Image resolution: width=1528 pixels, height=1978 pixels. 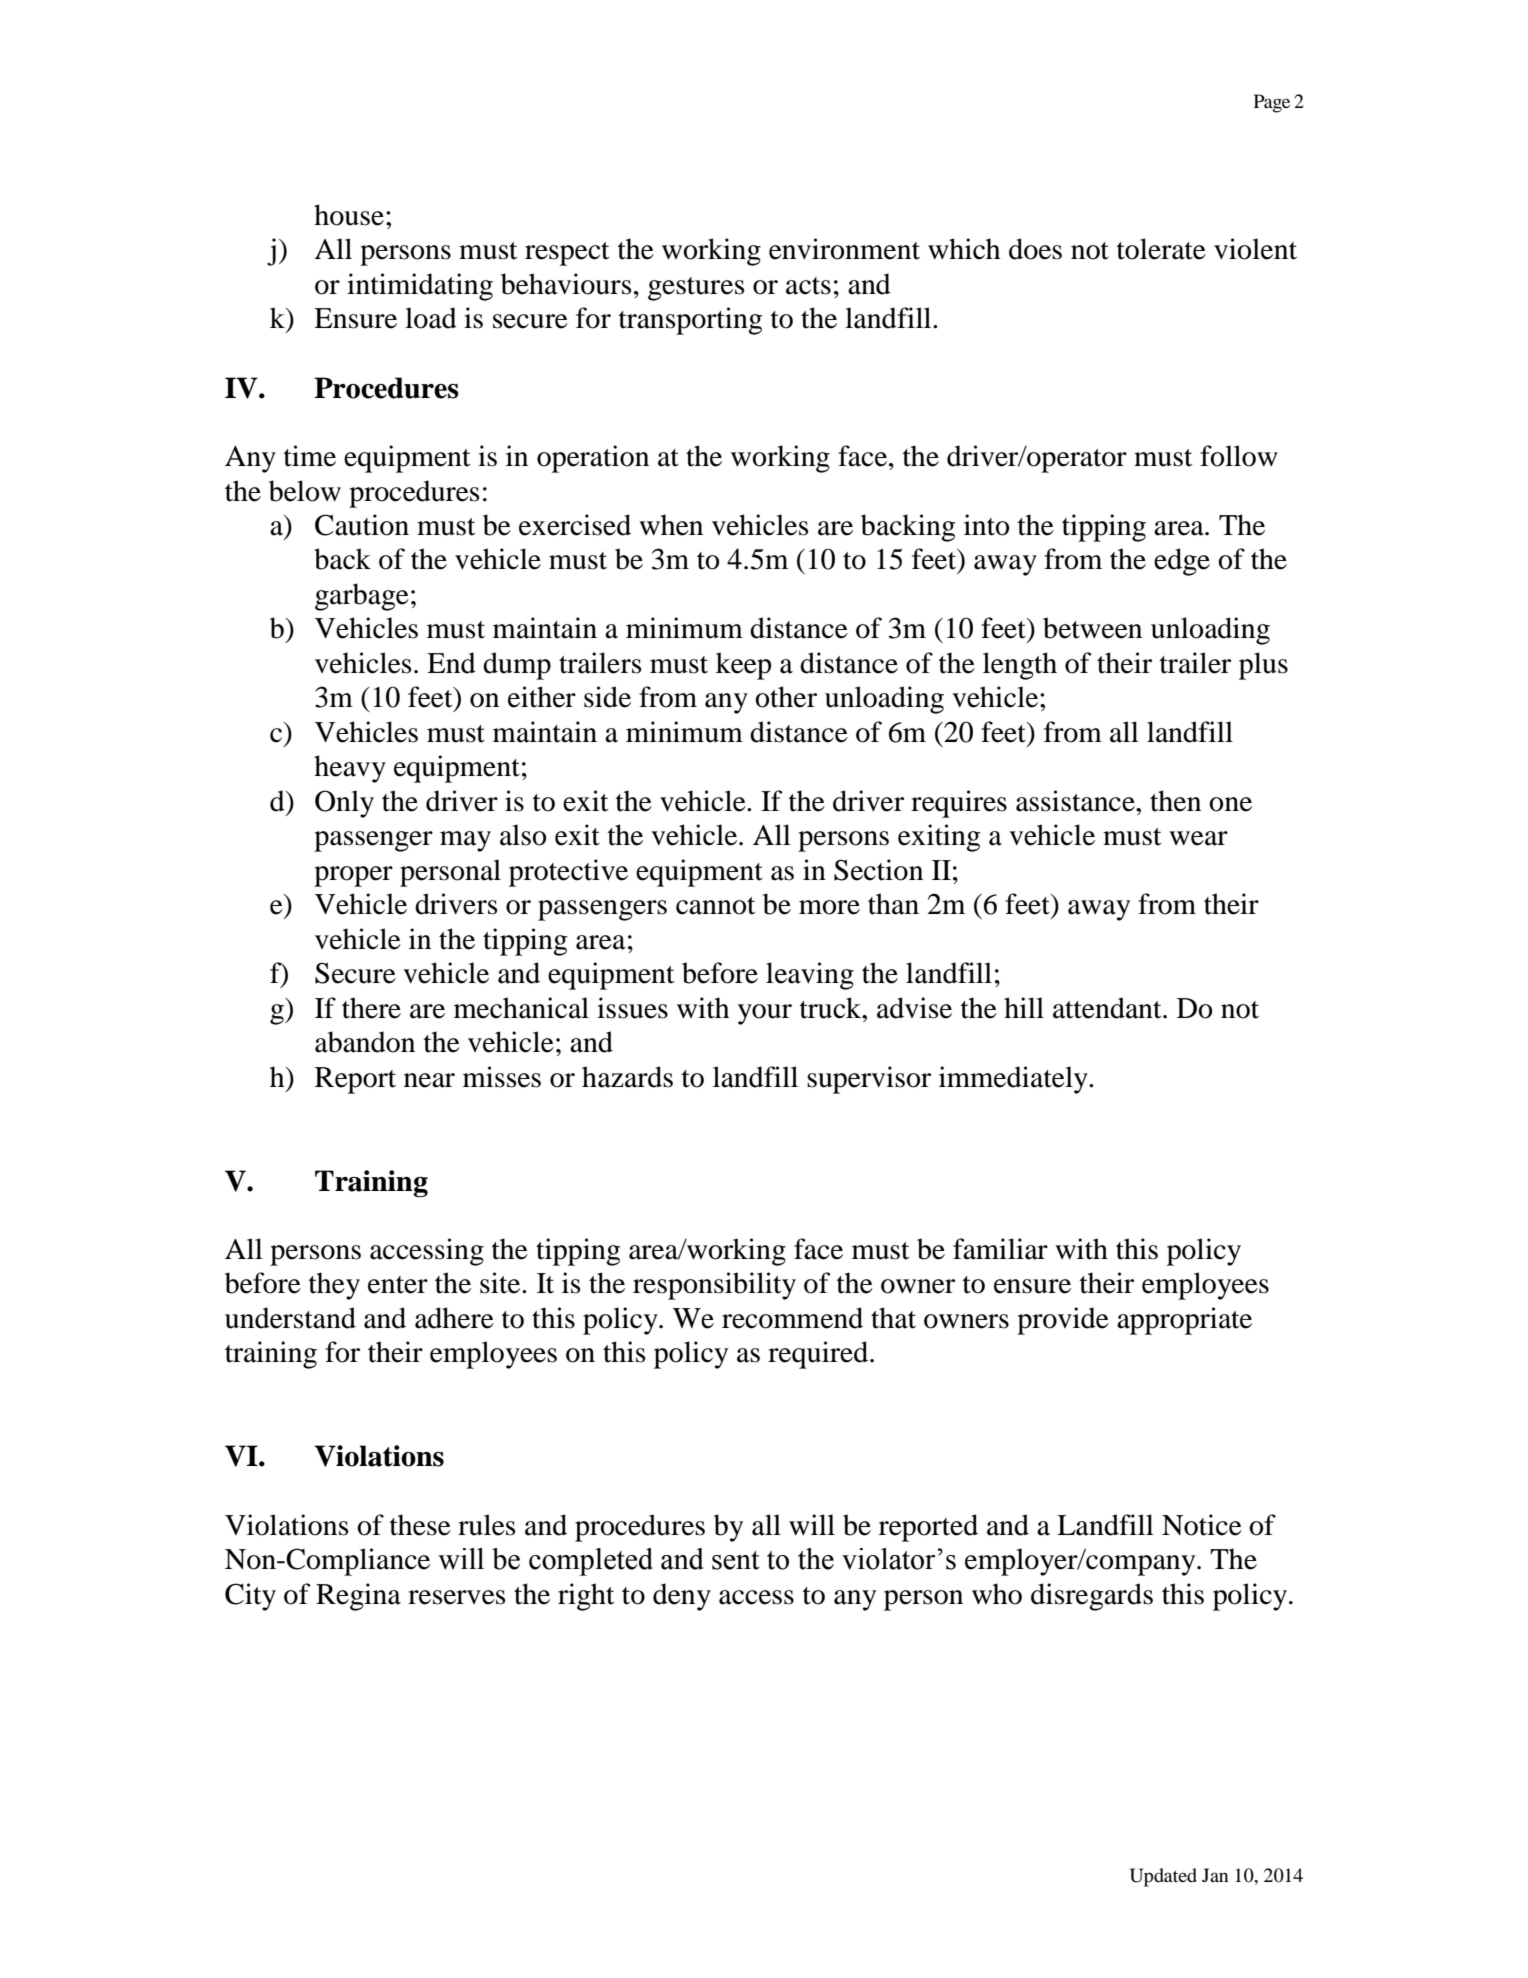 What do you see at coordinates (349, 215) in the image?
I see `house` at bounding box center [349, 215].
